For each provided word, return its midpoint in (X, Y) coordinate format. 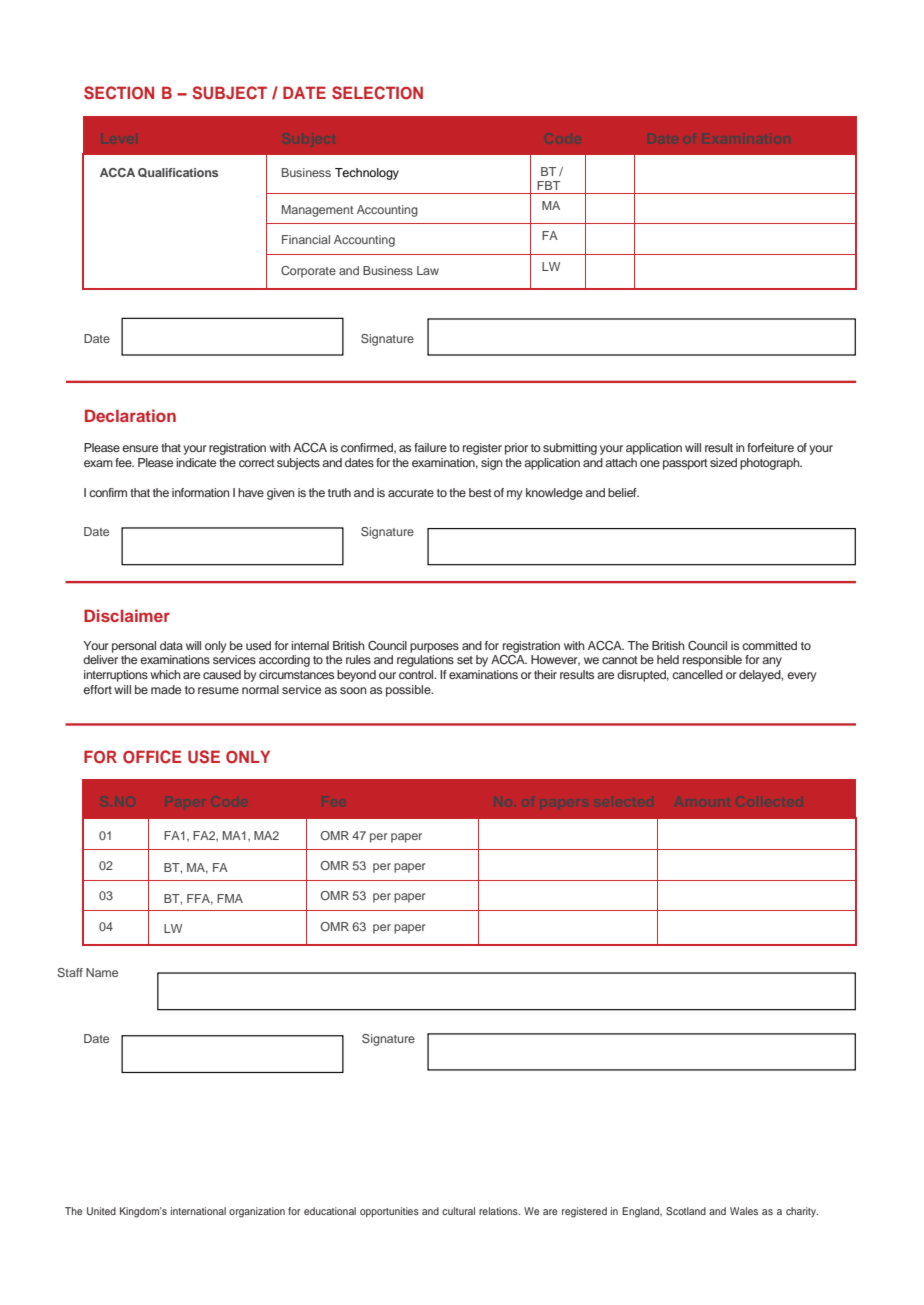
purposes (434, 648)
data (171, 645)
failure (430, 447)
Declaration (130, 415)
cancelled (697, 674)
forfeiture (770, 447)
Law (428, 270)
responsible (712, 661)
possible (409, 691)
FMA (230, 898)
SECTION (119, 93)
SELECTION (377, 93)
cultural (458, 1211)
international (198, 1211)
